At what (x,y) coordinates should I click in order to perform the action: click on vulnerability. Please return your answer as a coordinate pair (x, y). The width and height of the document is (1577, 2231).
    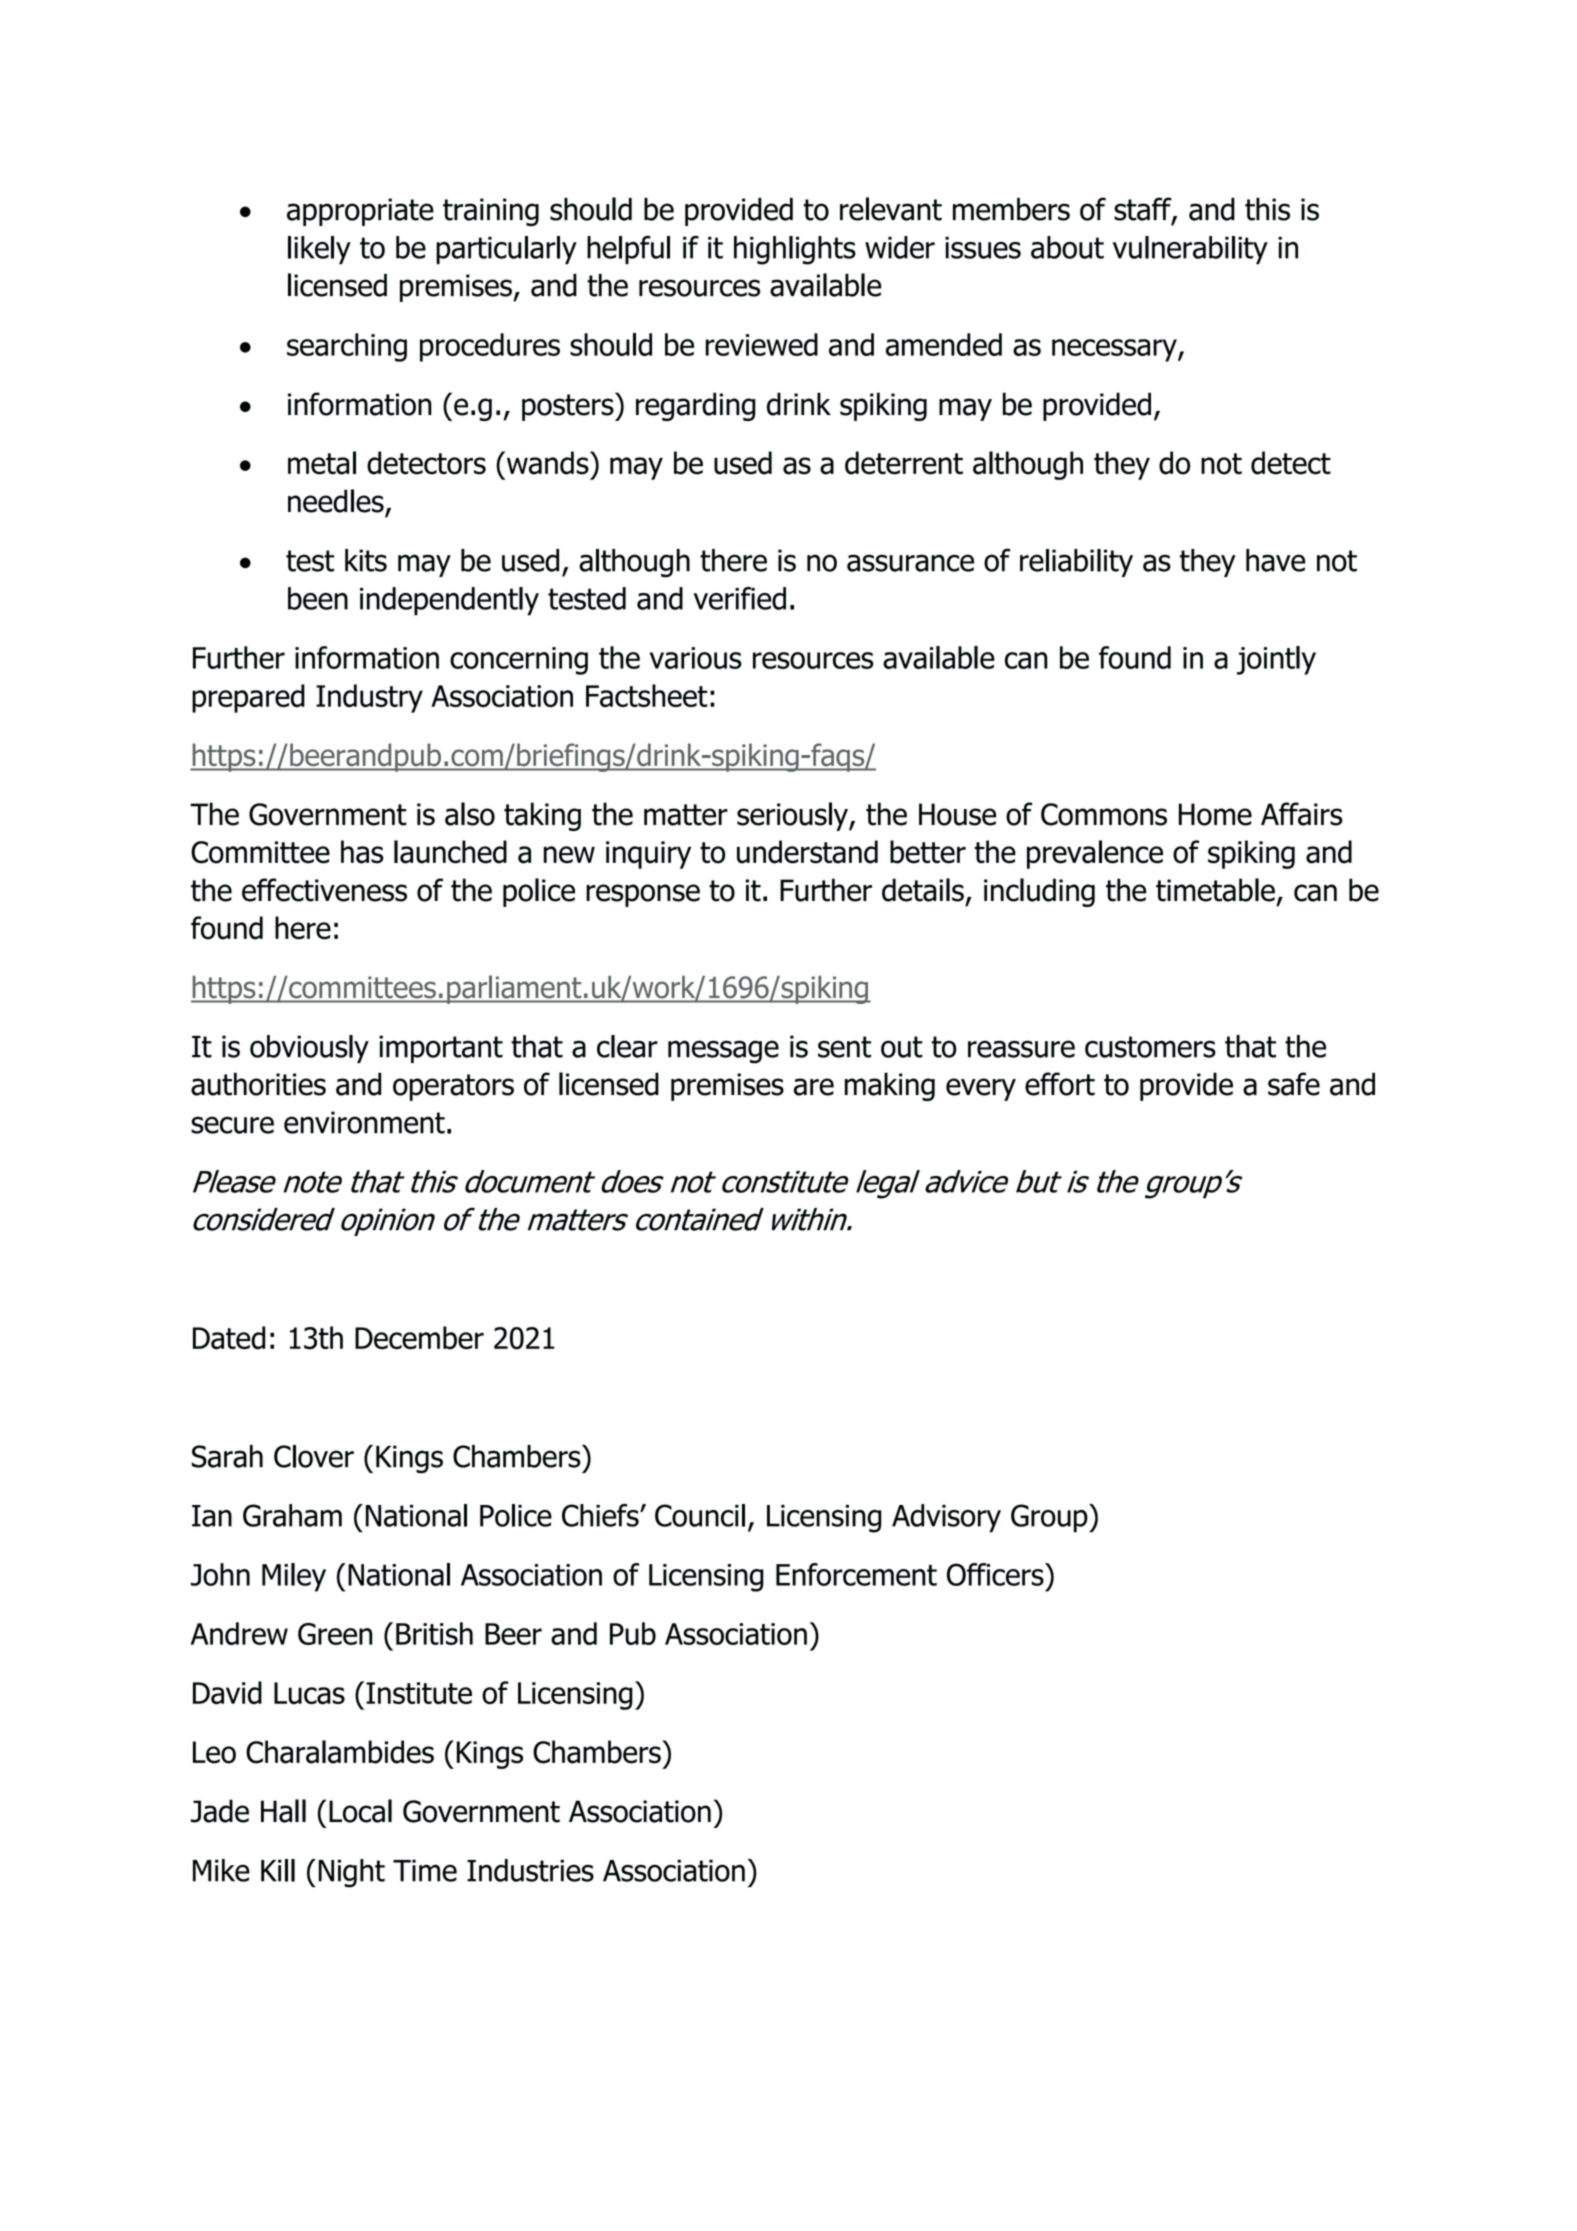
    Looking at the image, I should click on (1190, 250).
